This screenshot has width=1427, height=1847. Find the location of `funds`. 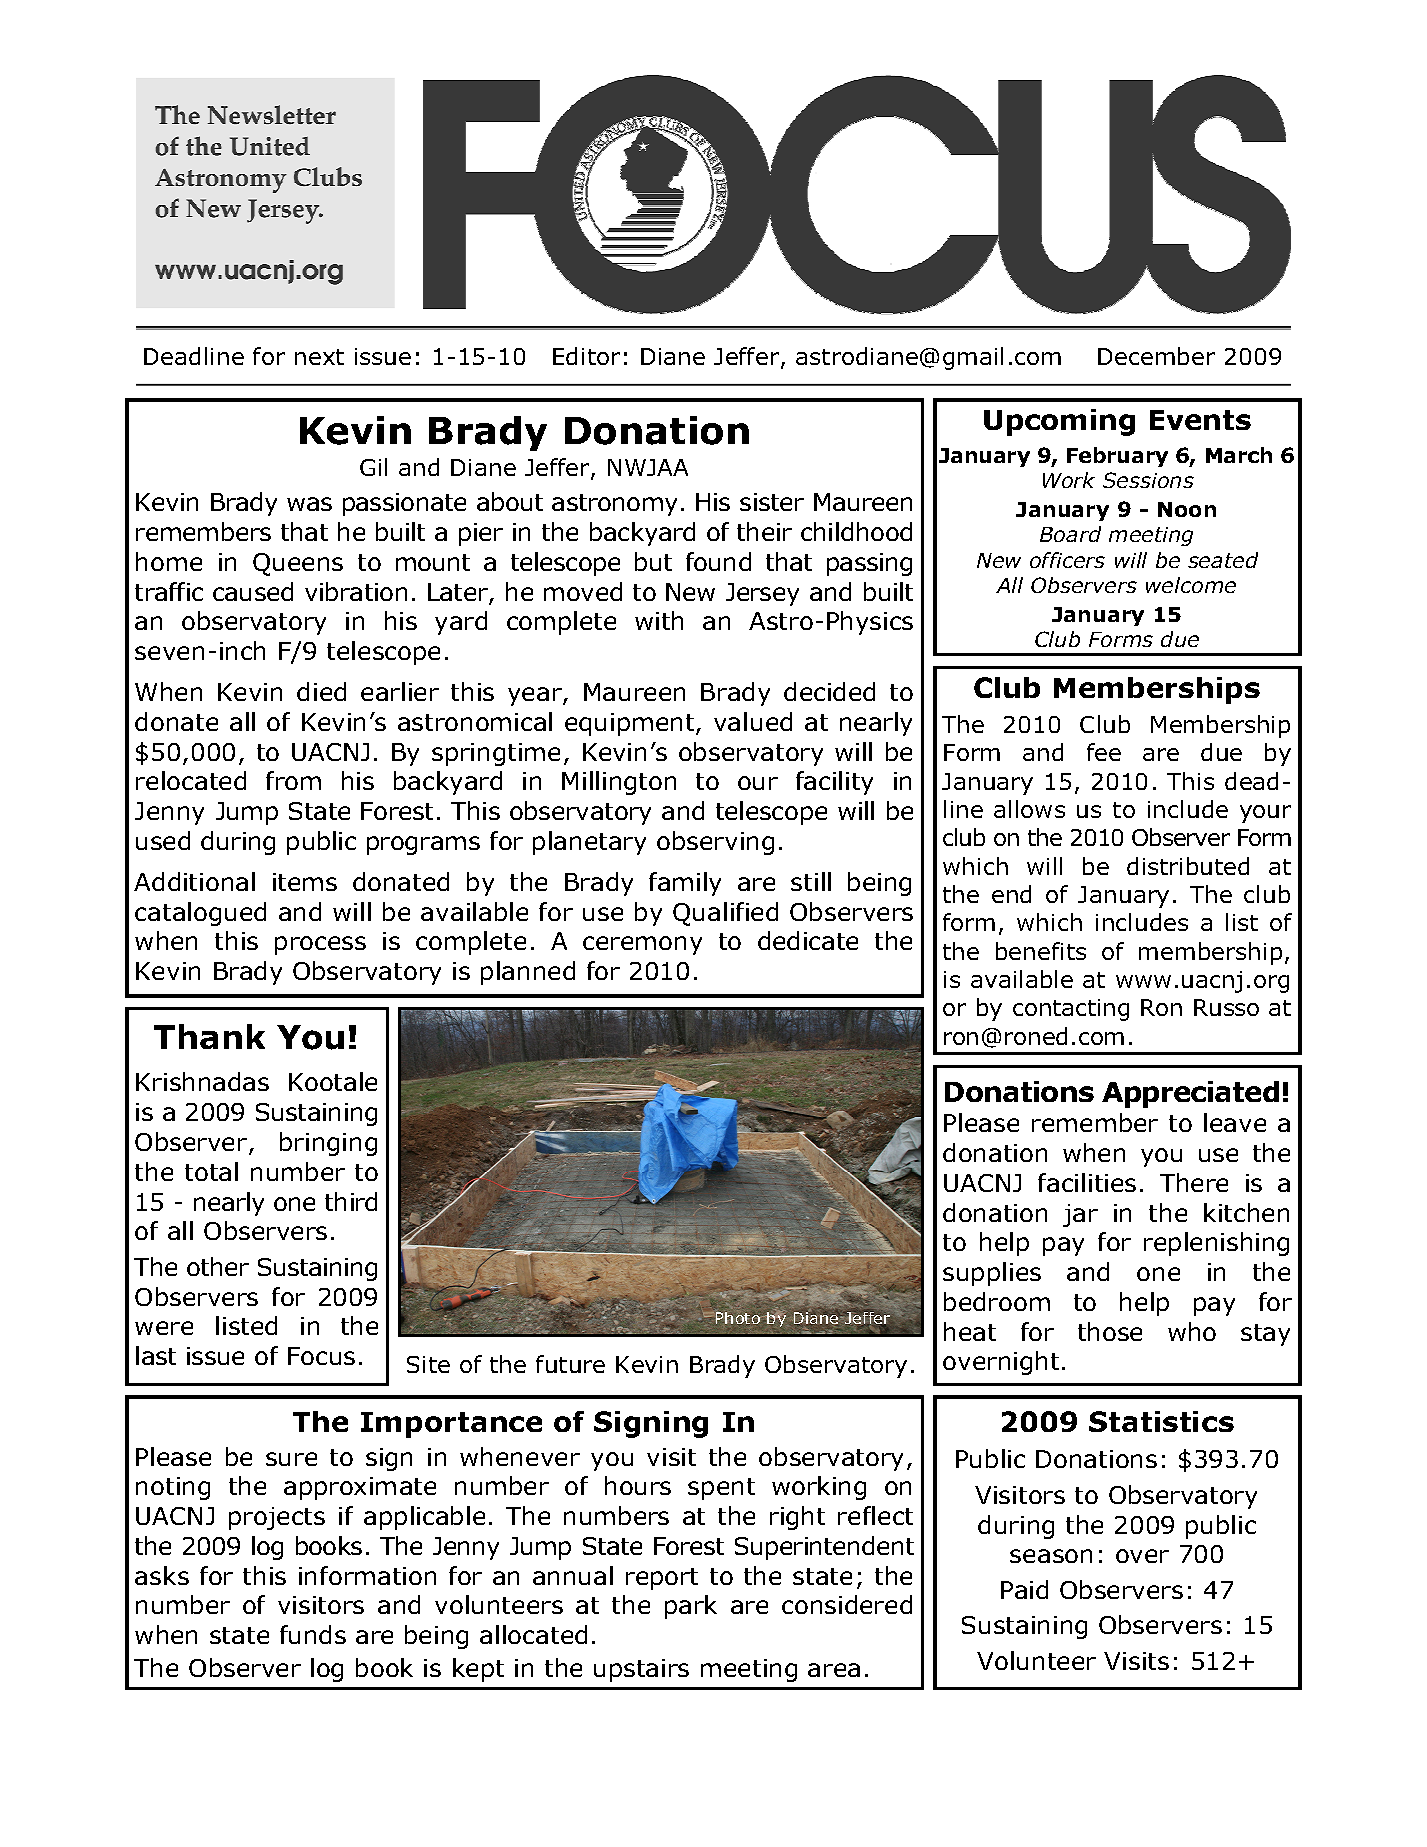

funds is located at coordinates (313, 1634).
